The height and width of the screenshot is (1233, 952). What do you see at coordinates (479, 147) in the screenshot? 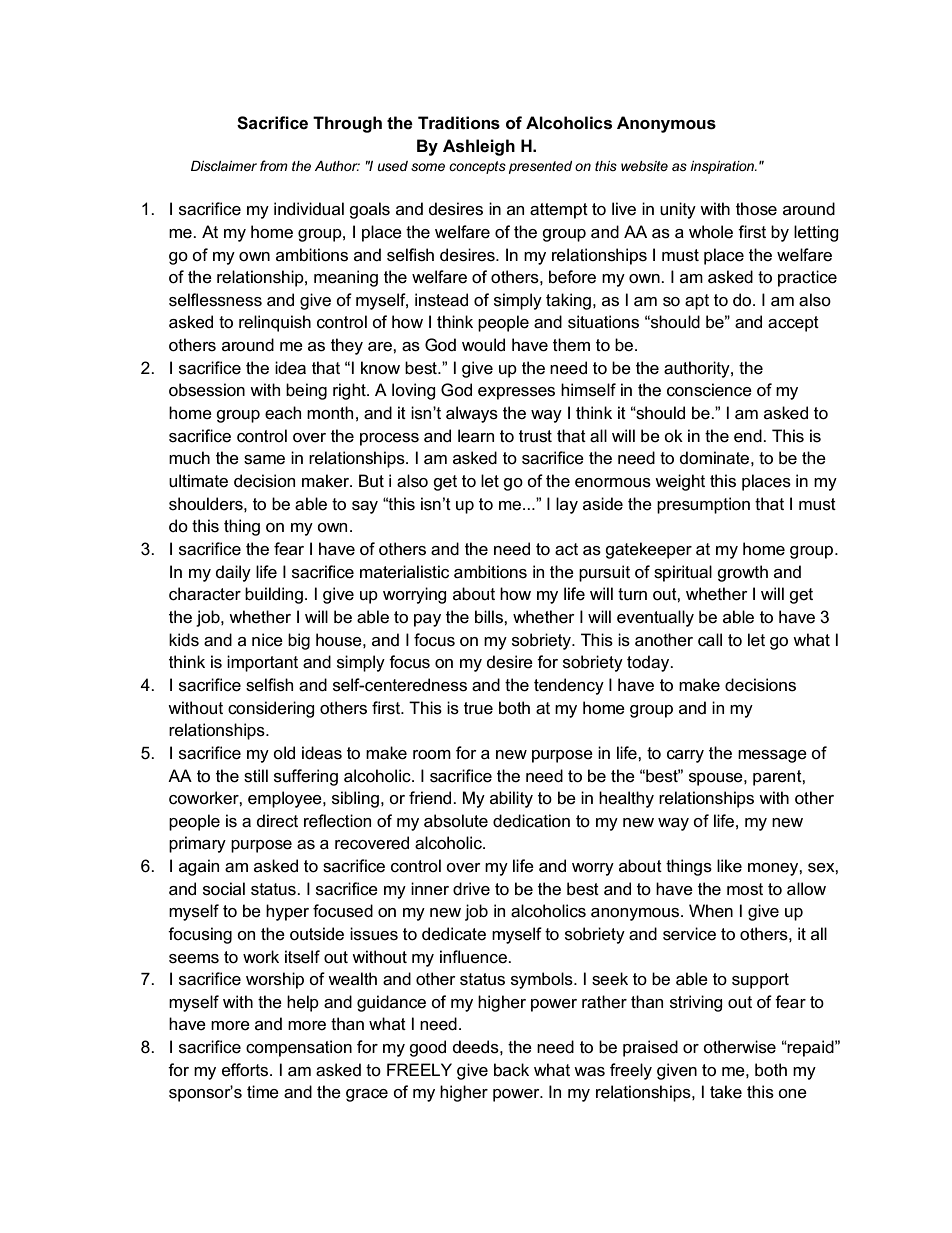
I see `Ashleigh` at bounding box center [479, 147].
